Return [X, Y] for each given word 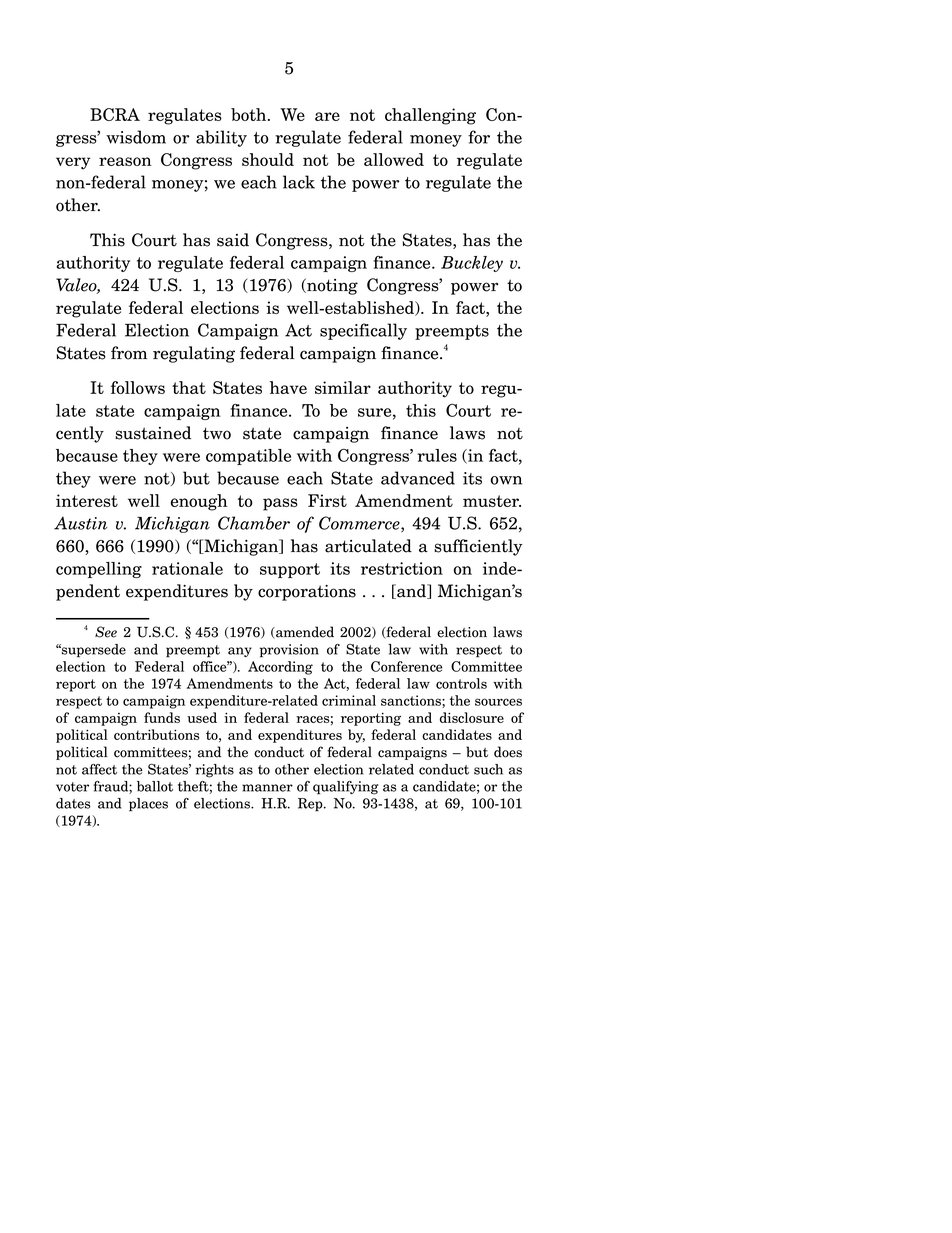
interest [87, 500]
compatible [248, 457]
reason [125, 161]
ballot [155, 786]
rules [437, 455]
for [479, 137]
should [268, 159]
